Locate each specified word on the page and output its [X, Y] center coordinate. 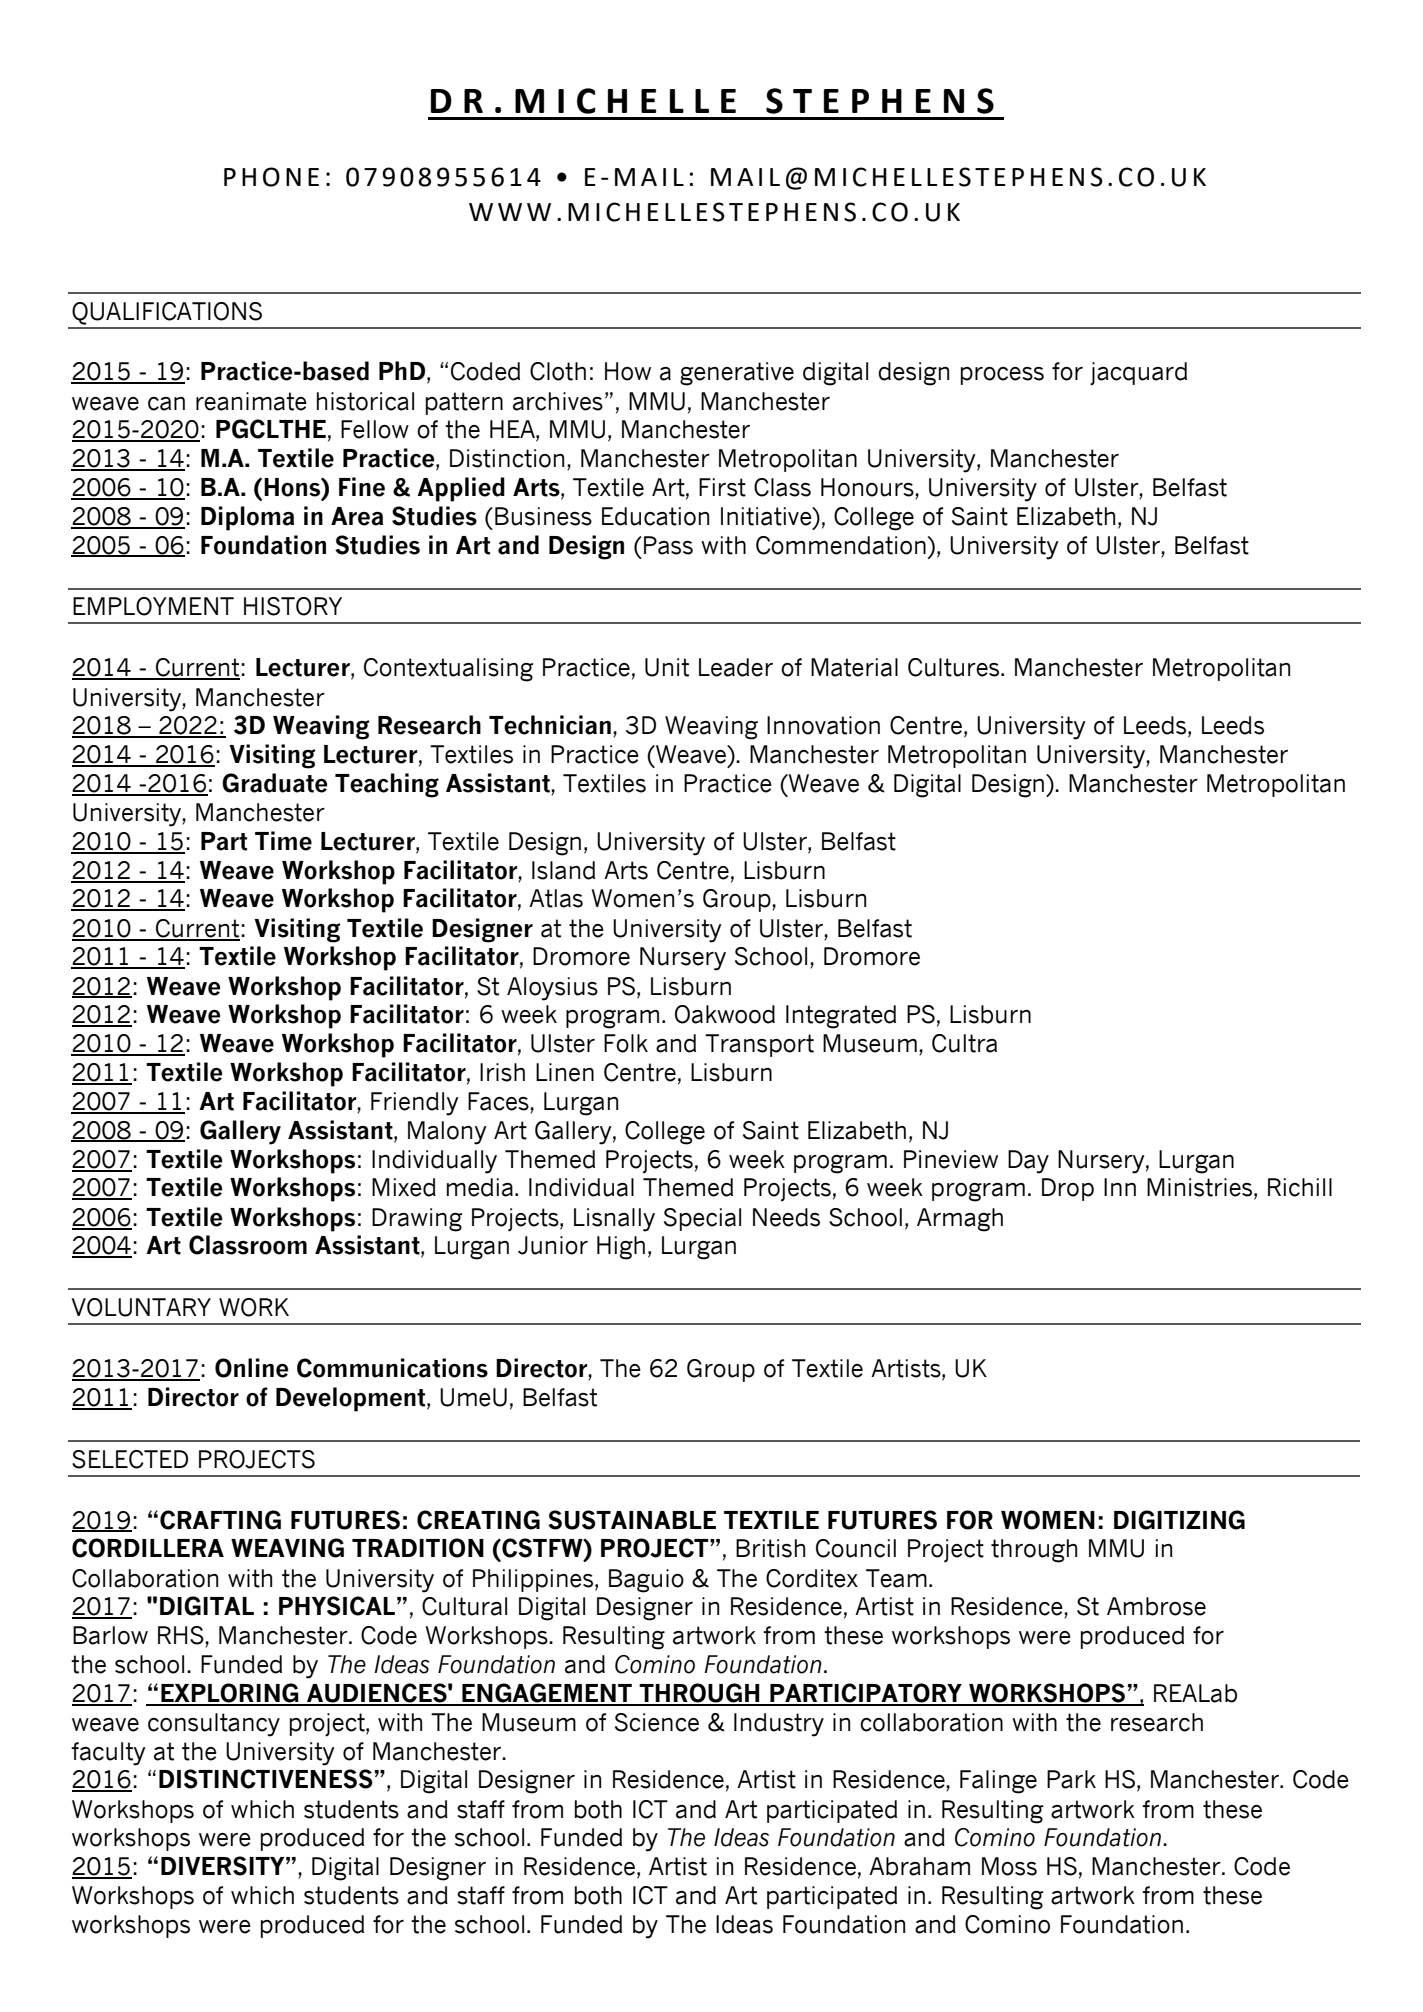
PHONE [271, 177]
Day [1028, 1162]
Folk [626, 1043]
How [628, 371]
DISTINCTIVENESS [266, 1779]
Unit [667, 667]
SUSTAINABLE [632, 1520]
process [1002, 376]
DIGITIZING [1179, 1520]
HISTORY [293, 606]
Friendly [415, 1104]
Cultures [955, 667]
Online [251, 1368]
